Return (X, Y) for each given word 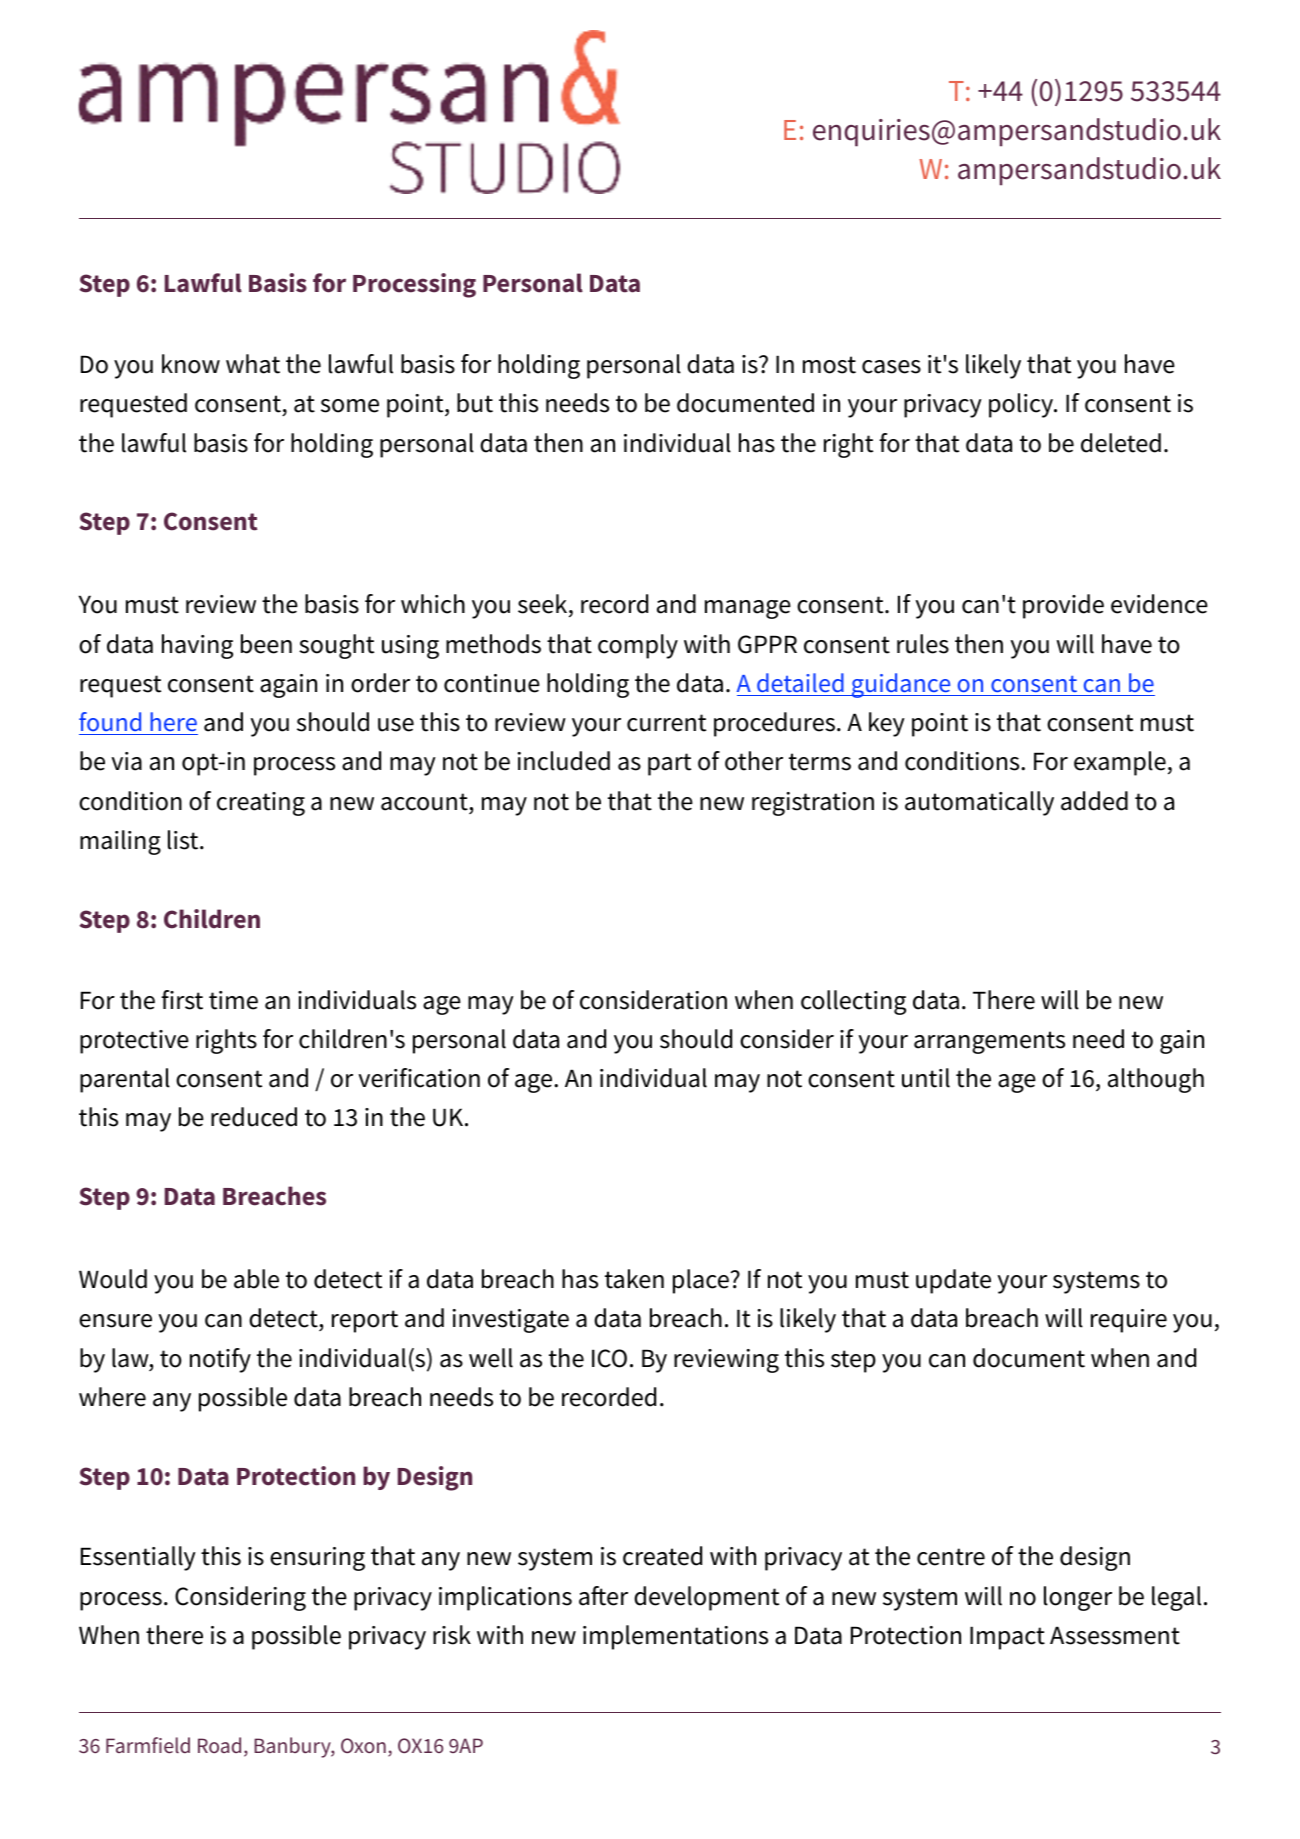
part (669, 764)
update (953, 1281)
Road (219, 1745)
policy (1022, 405)
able (256, 1279)
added (1094, 801)
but (475, 403)
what (253, 364)
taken (634, 1279)
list (184, 840)
